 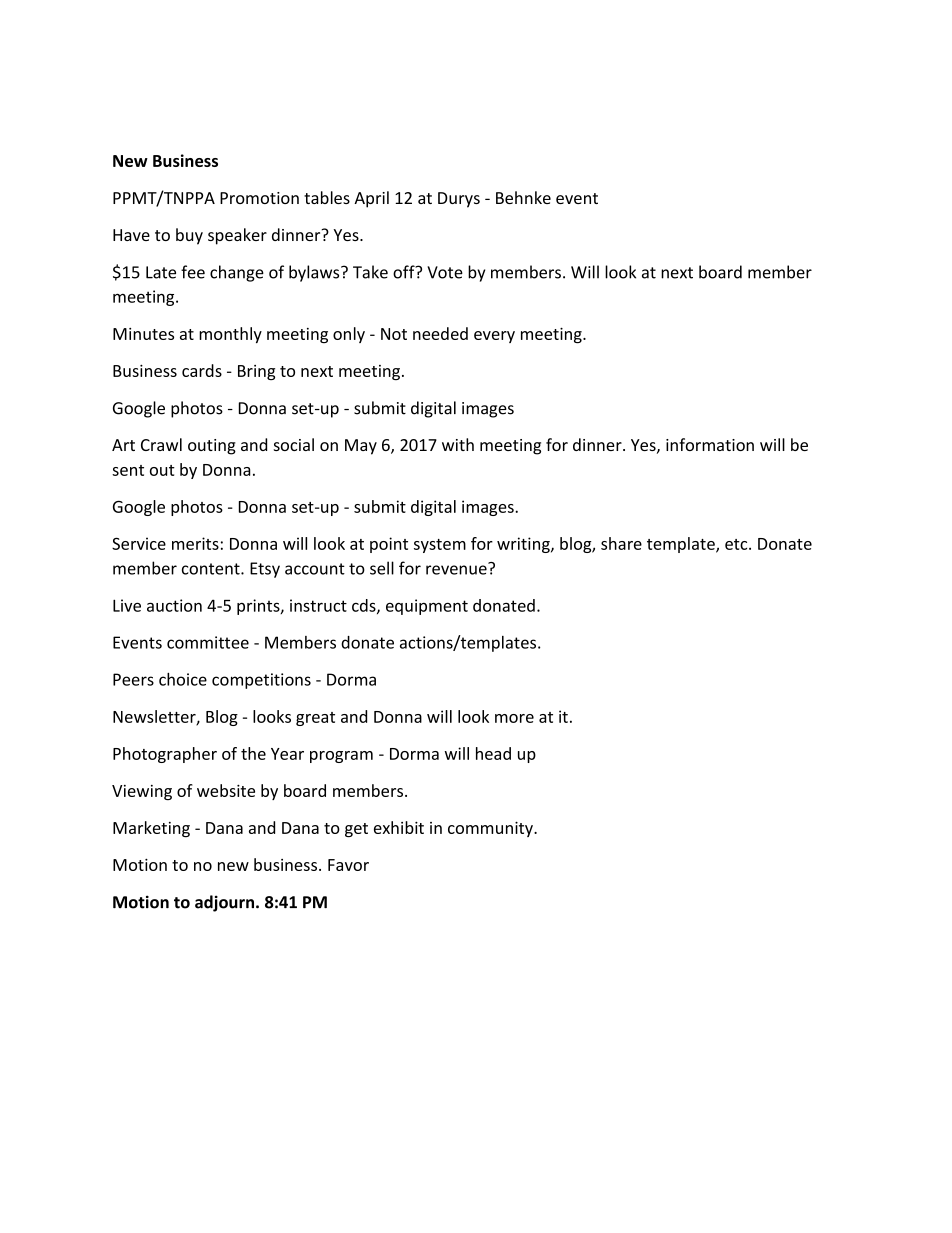 I want to click on auction, so click(x=174, y=605).
